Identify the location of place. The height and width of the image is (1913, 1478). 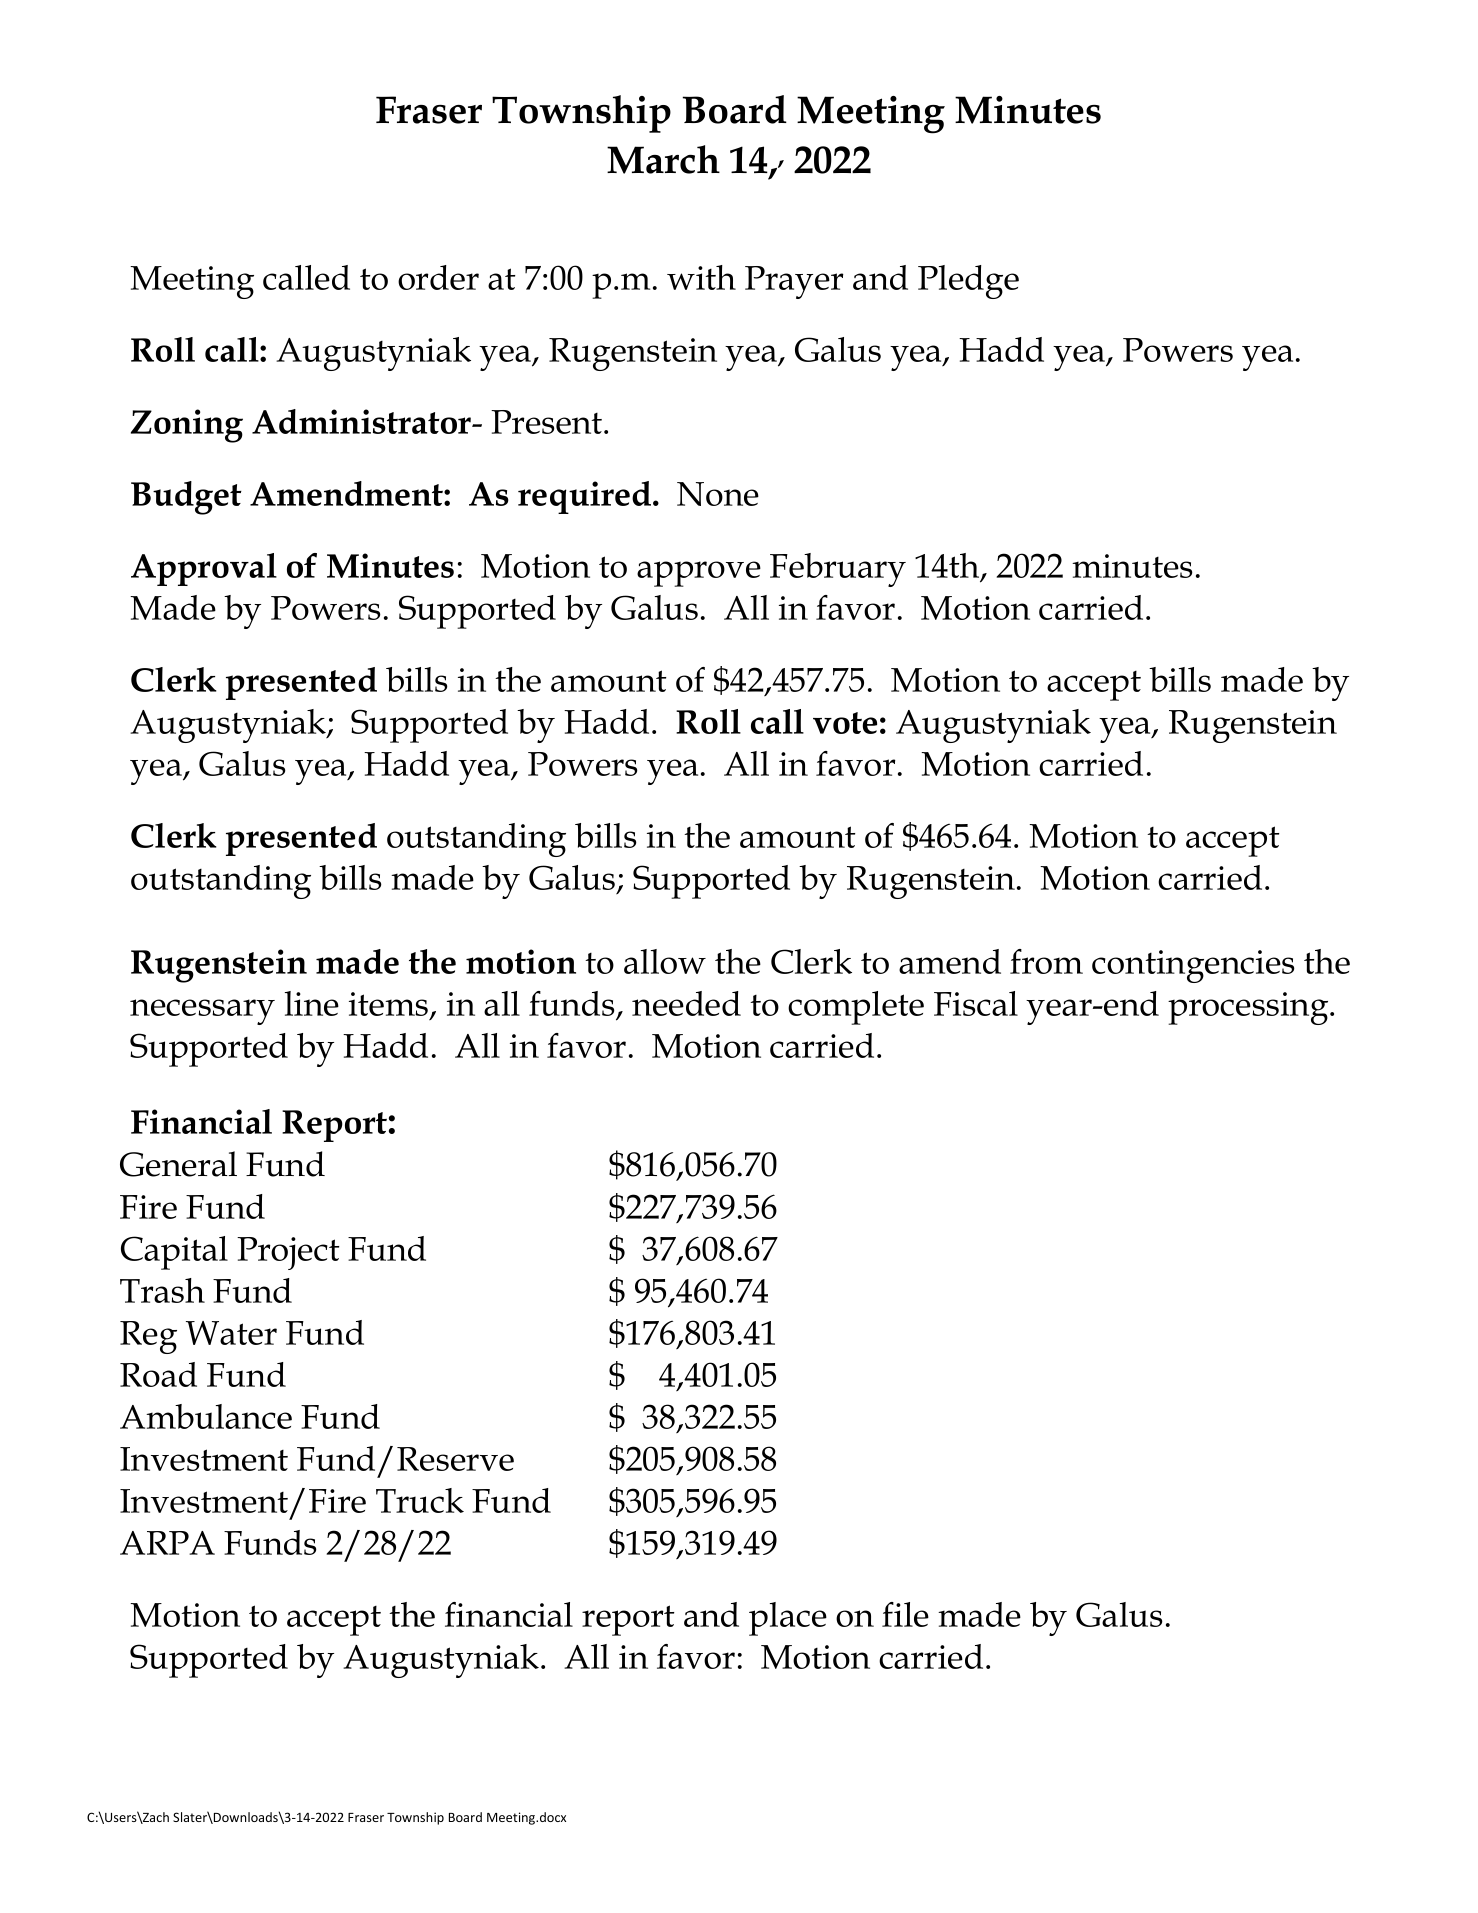
(788, 1619).
